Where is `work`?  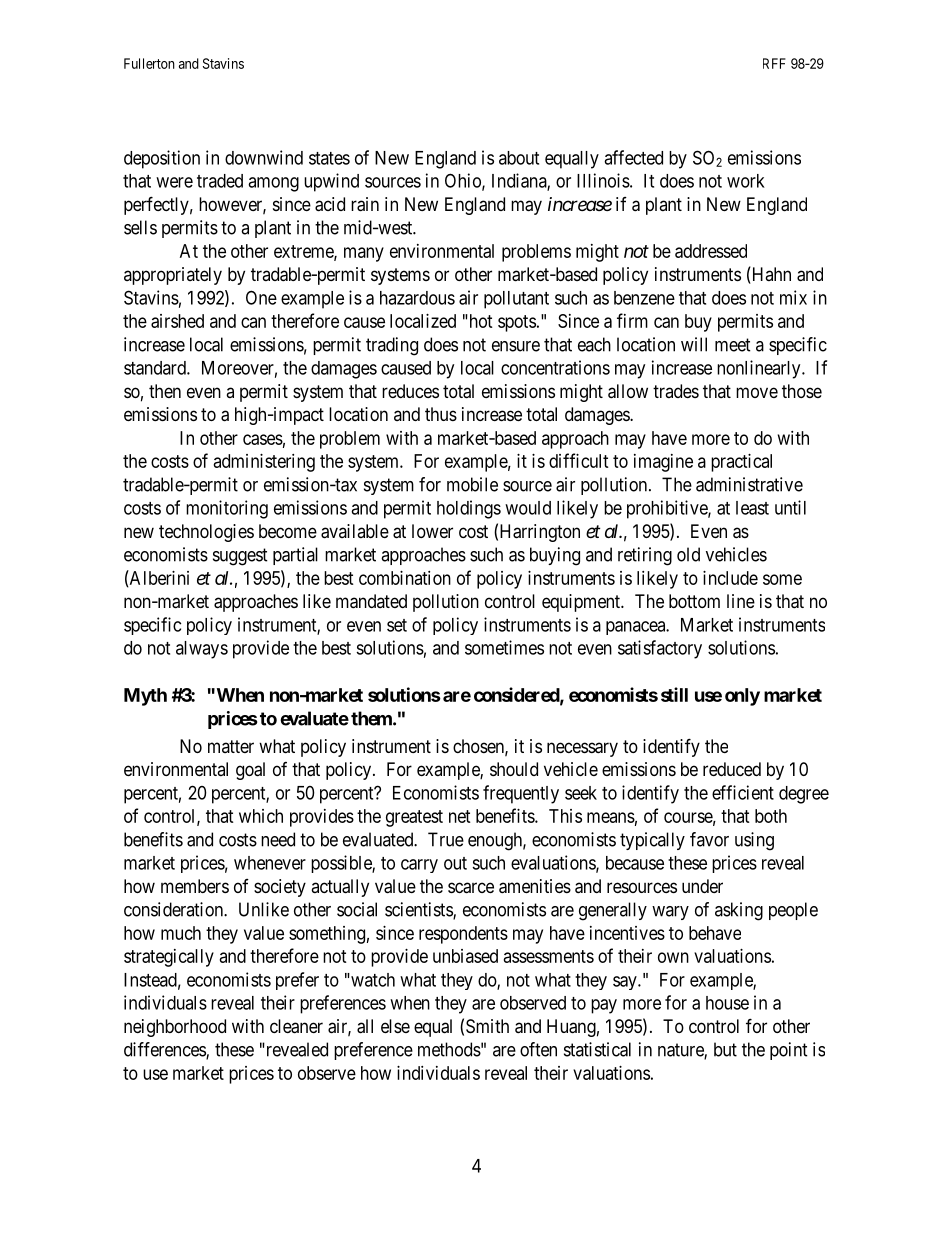 work is located at coordinates (746, 181).
